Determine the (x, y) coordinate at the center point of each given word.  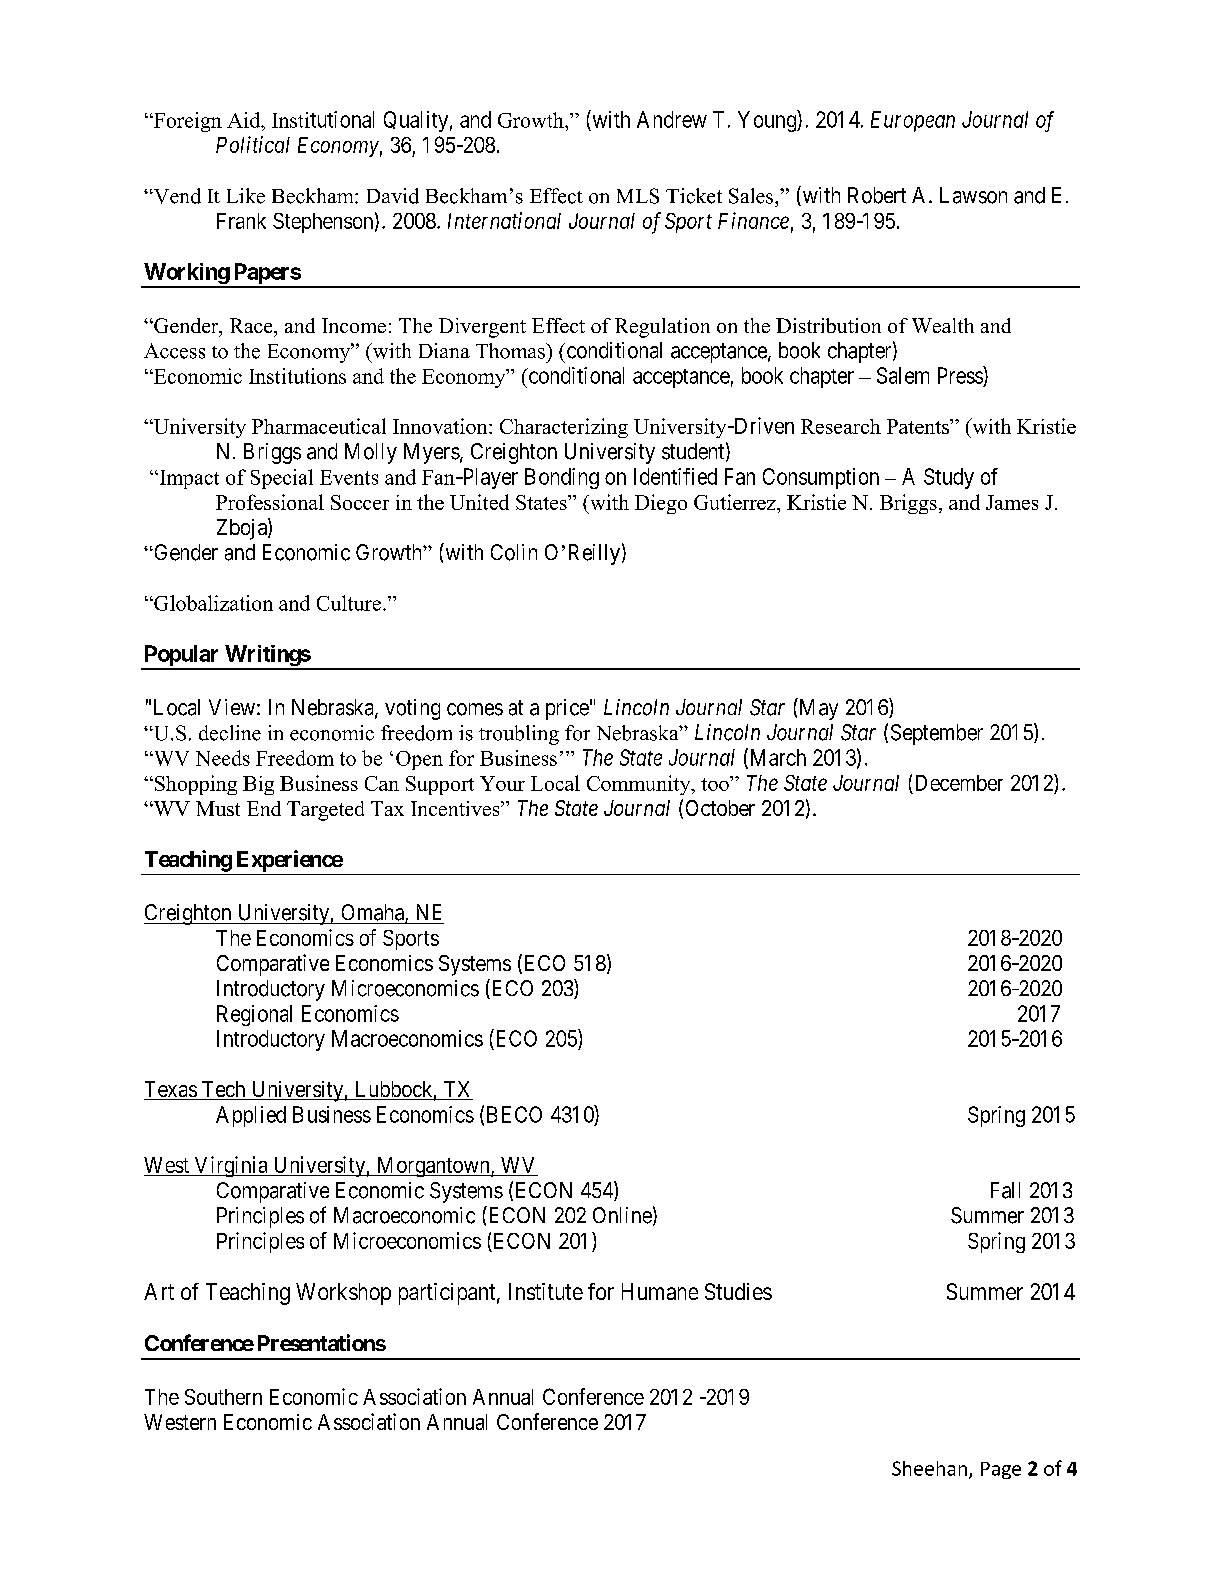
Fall (1005, 1190)
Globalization (212, 603)
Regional (254, 1015)
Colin (514, 552)
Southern (223, 1397)
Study (949, 478)
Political (253, 144)
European (913, 121)
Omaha (374, 913)
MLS (638, 196)
